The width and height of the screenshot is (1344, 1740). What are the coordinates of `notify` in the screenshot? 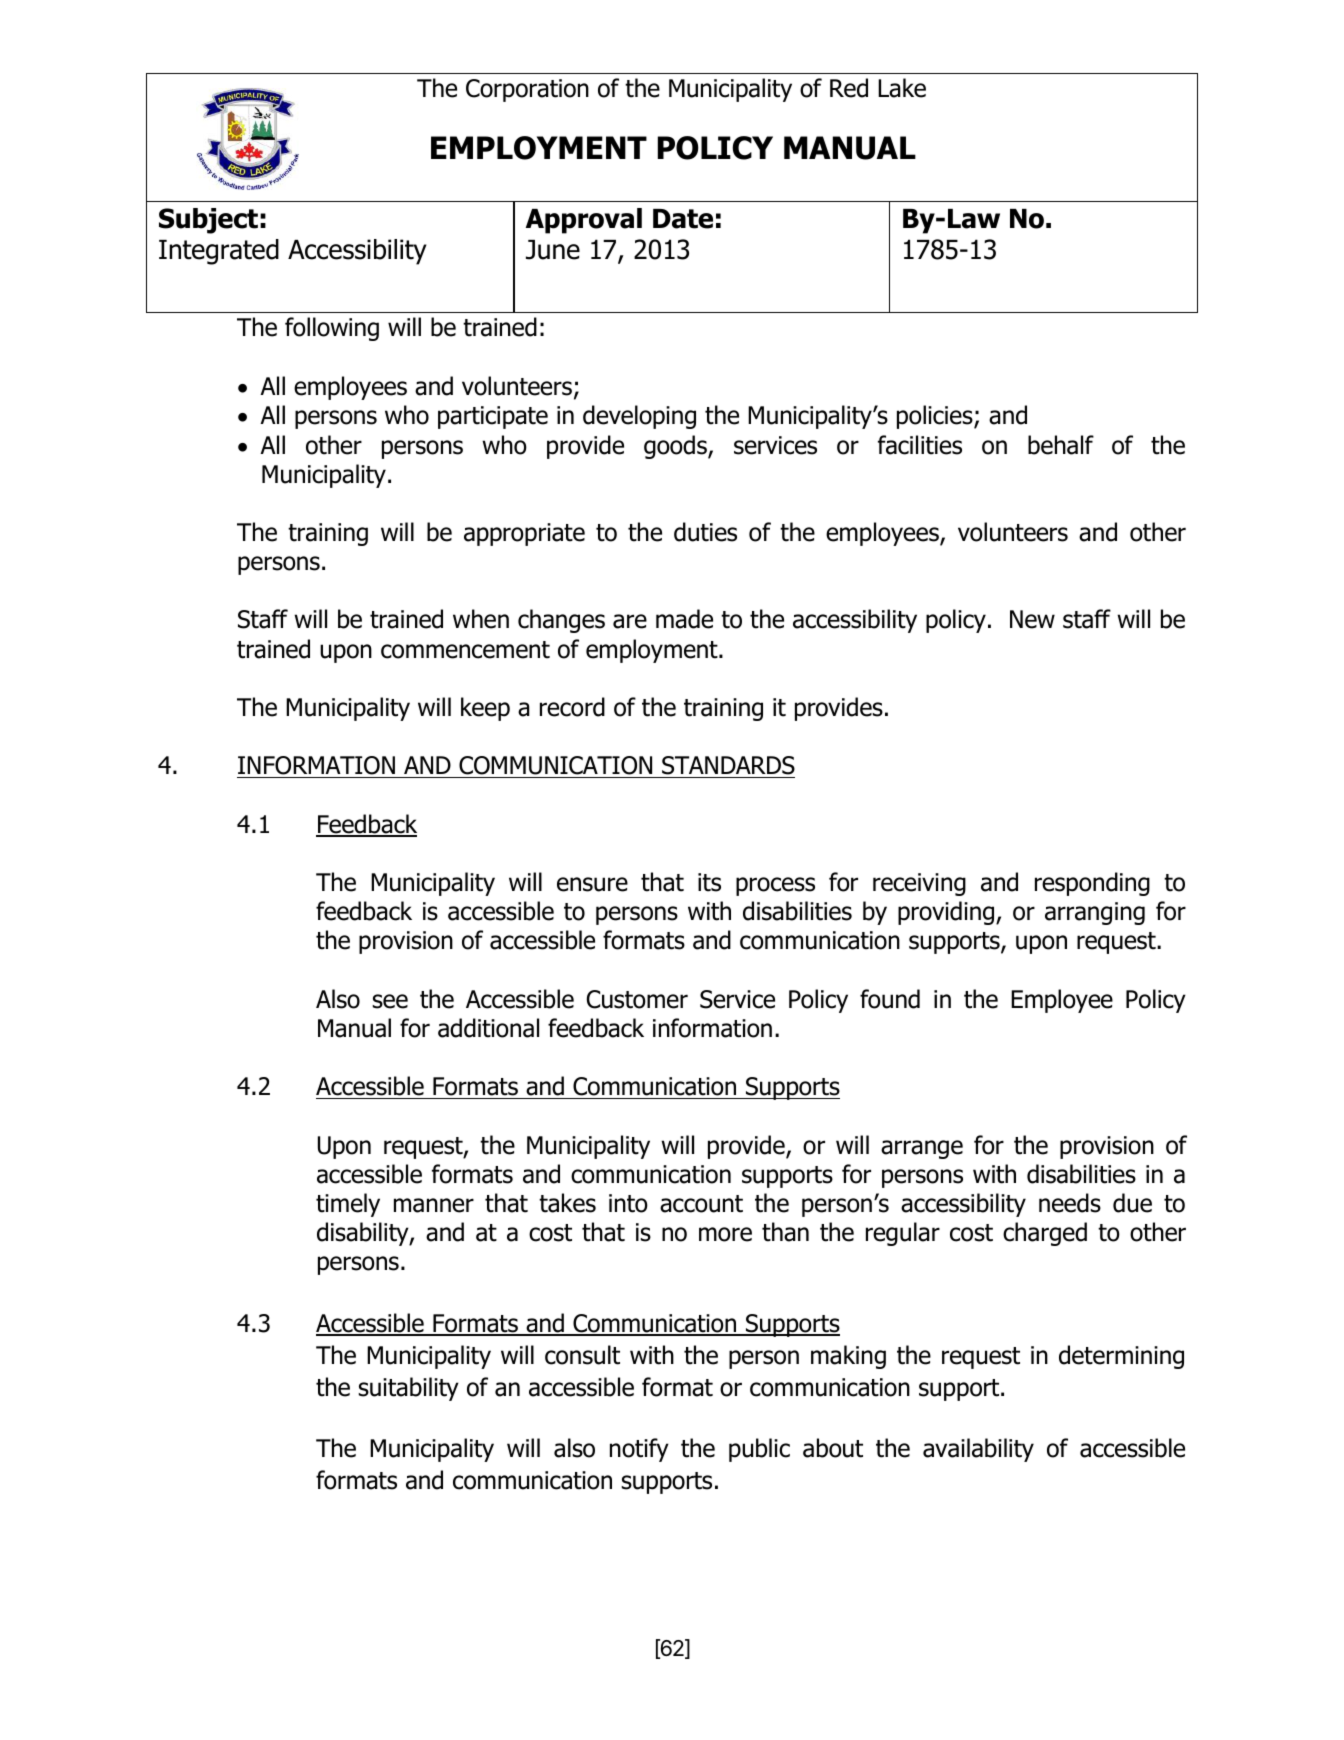 It's located at (639, 1450).
